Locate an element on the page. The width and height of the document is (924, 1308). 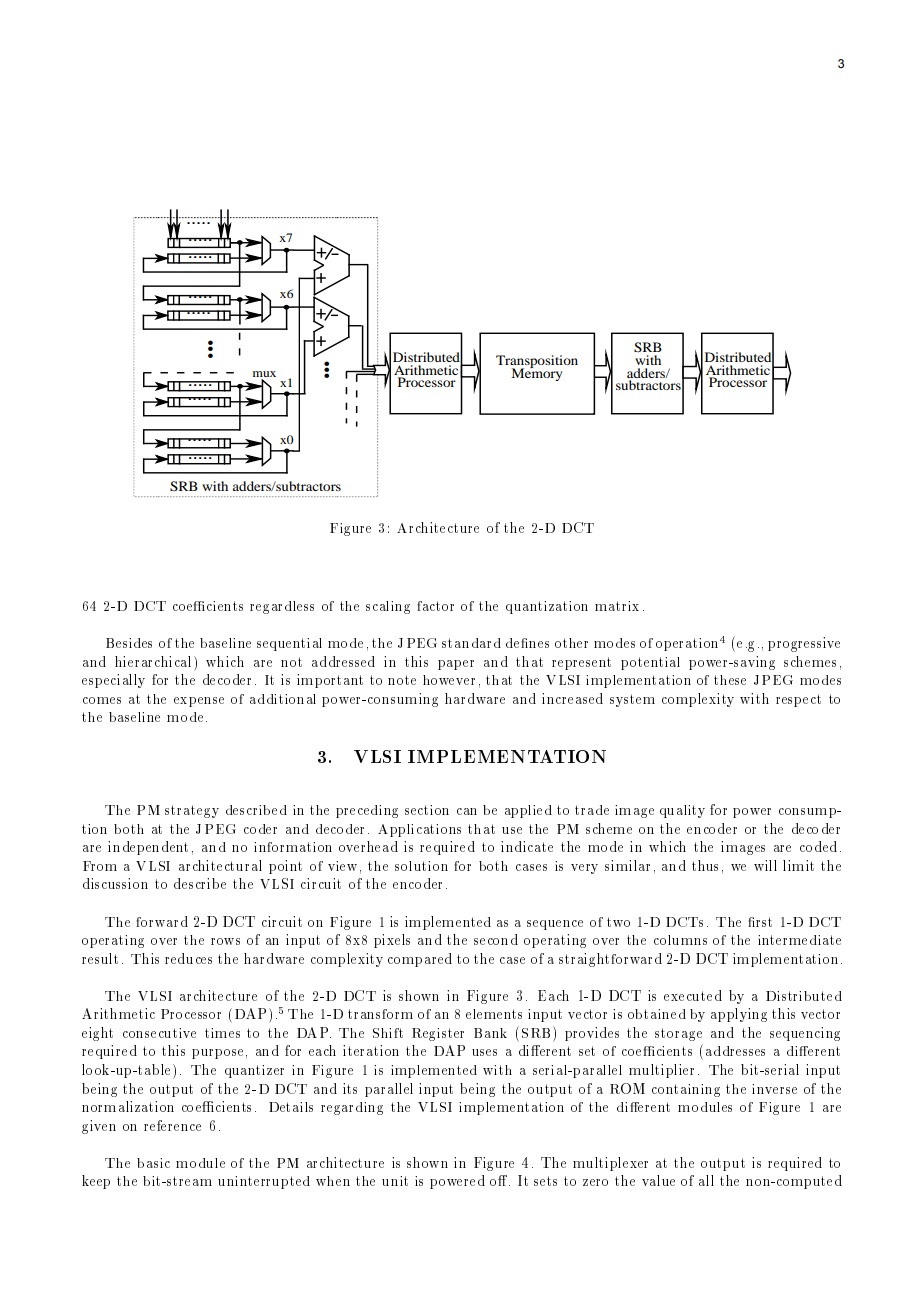
mux is located at coordinates (264, 375).
